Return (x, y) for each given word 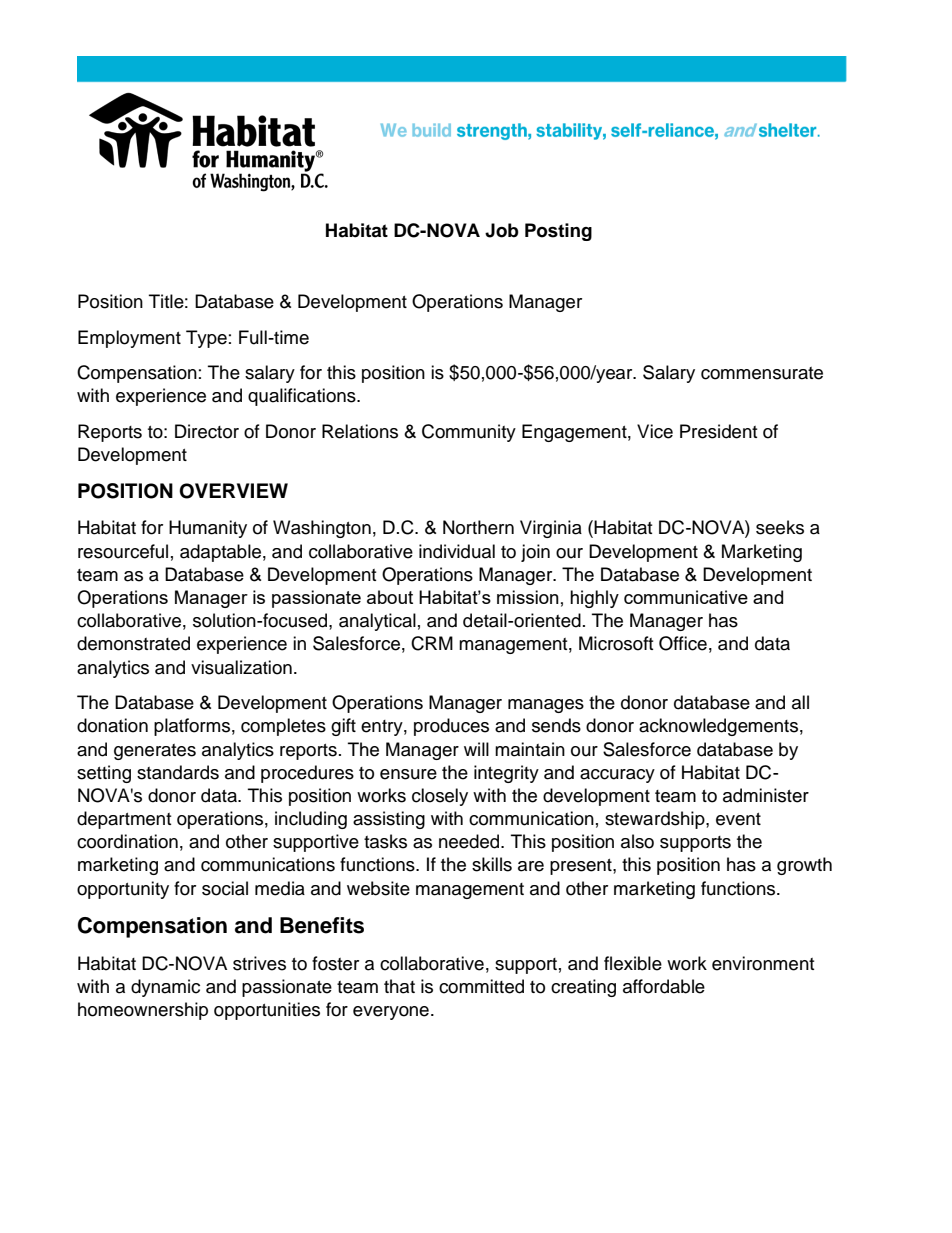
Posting (558, 232)
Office (683, 643)
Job (502, 230)
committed (481, 986)
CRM (432, 643)
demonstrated (133, 643)
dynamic (165, 988)
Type (206, 339)
